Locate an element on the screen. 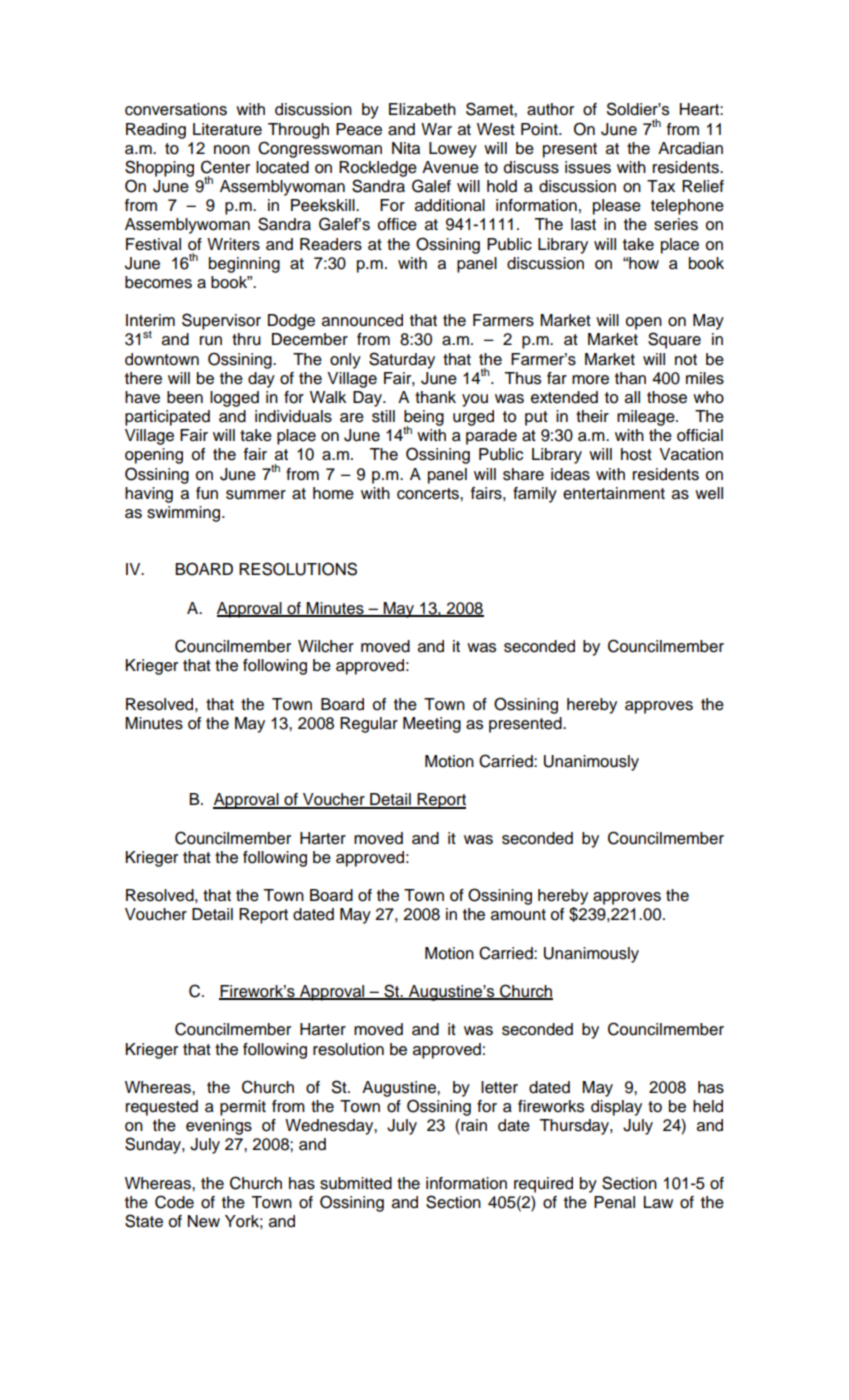 Image resolution: width=849 pixels, height=1400 pixels. submitted is located at coordinates (356, 1183).
